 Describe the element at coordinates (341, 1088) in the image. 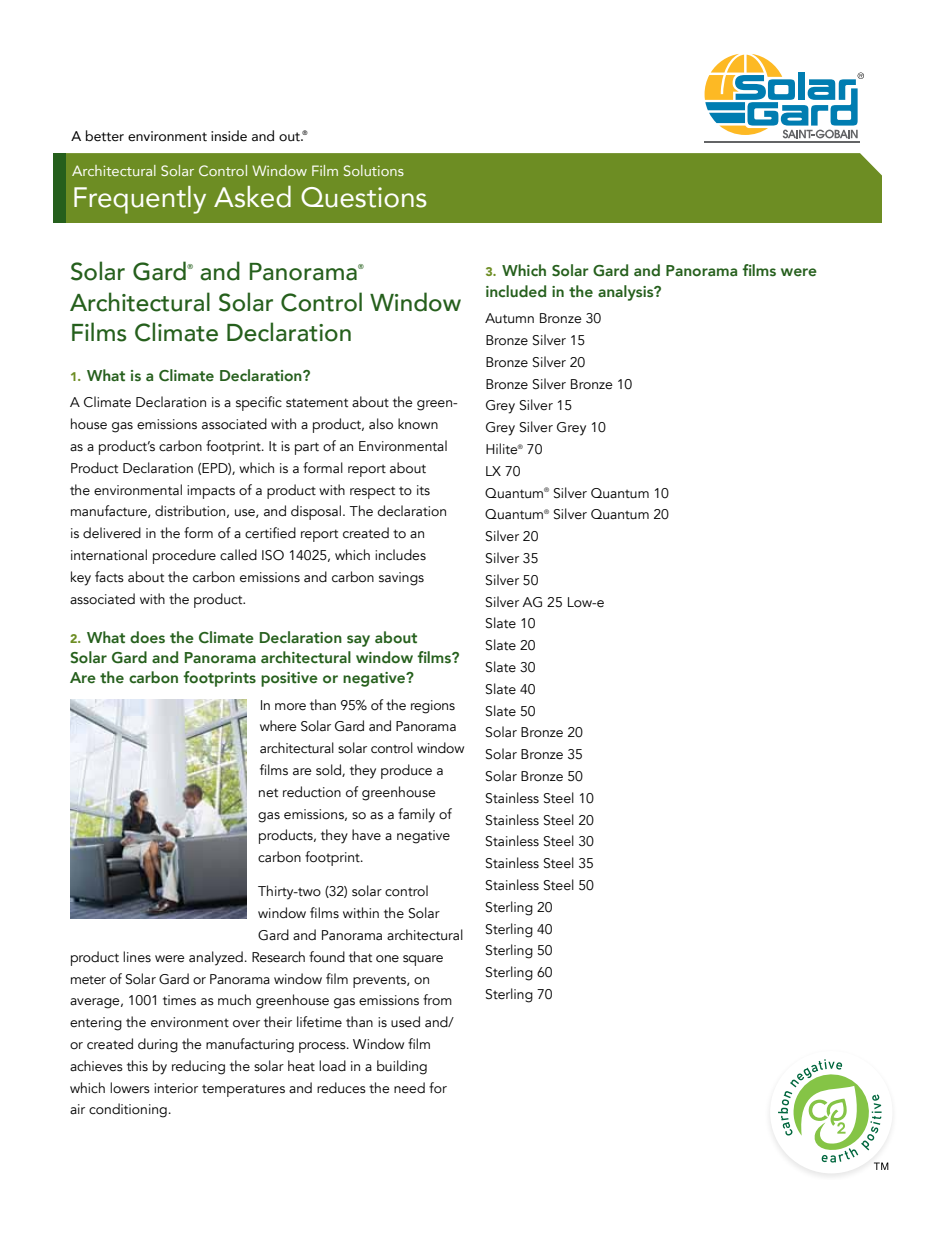

I see `reduces` at that location.
